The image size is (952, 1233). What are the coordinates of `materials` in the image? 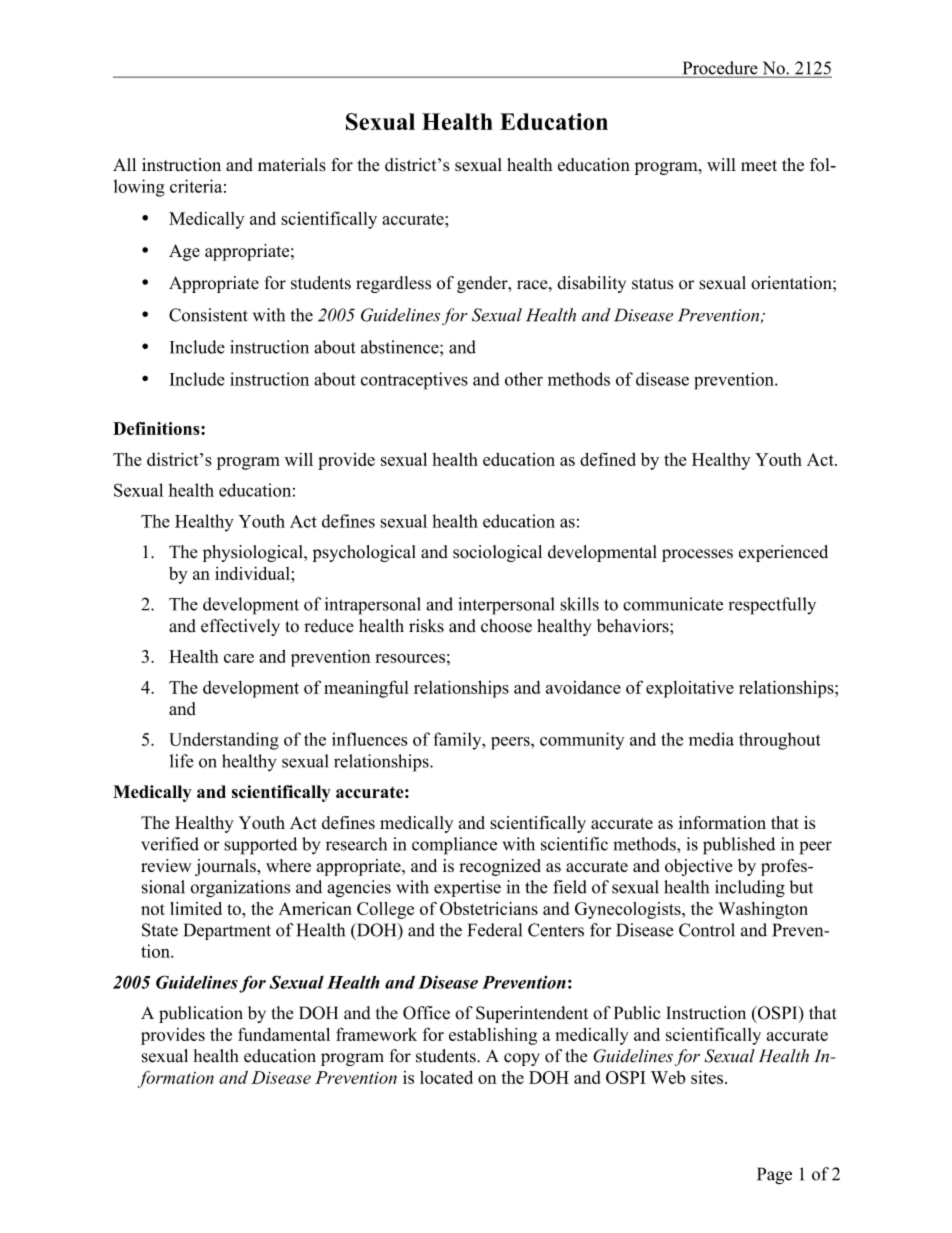 It's located at (292, 165).
